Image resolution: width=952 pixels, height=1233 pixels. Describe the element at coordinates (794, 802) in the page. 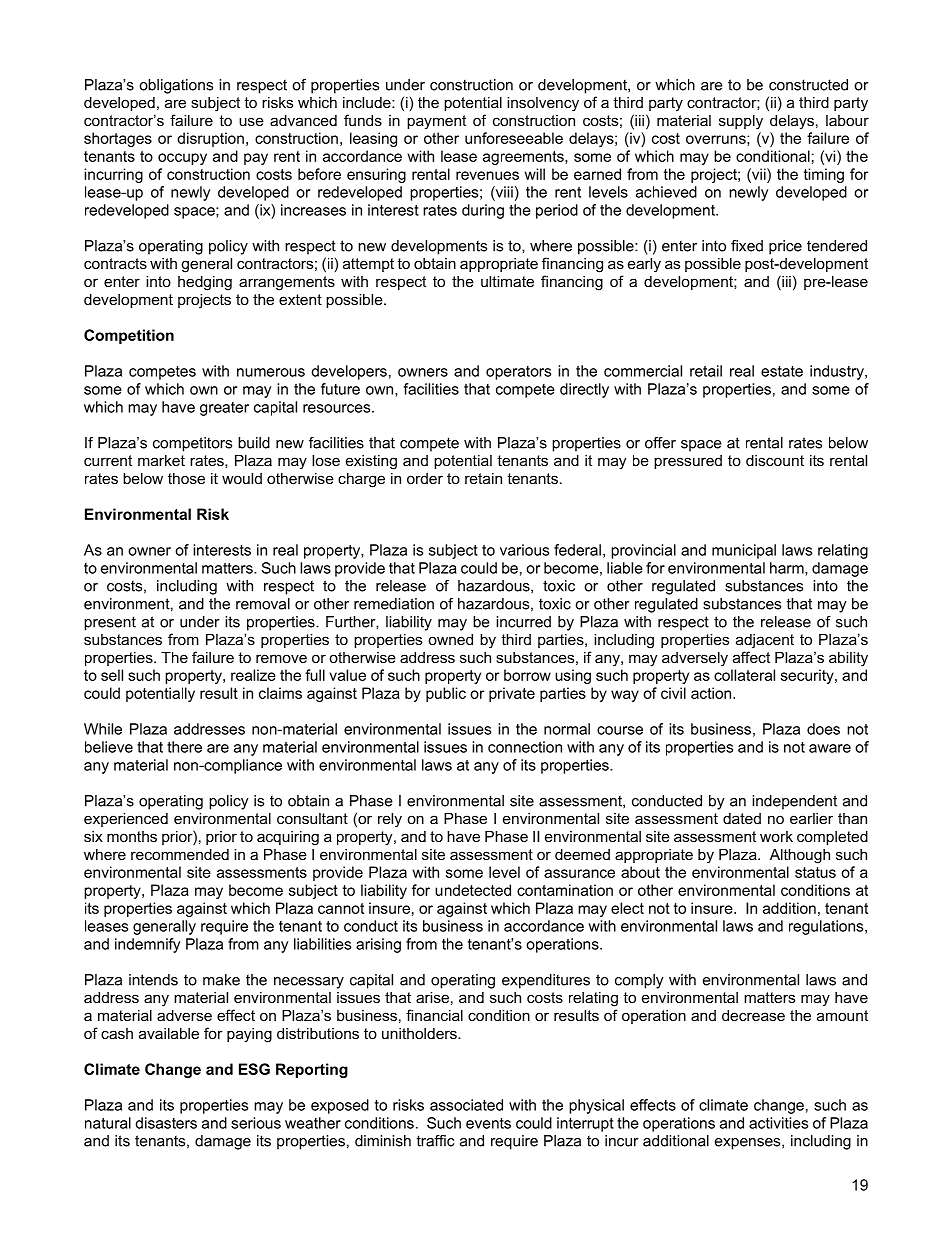

I see `independent` at that location.
